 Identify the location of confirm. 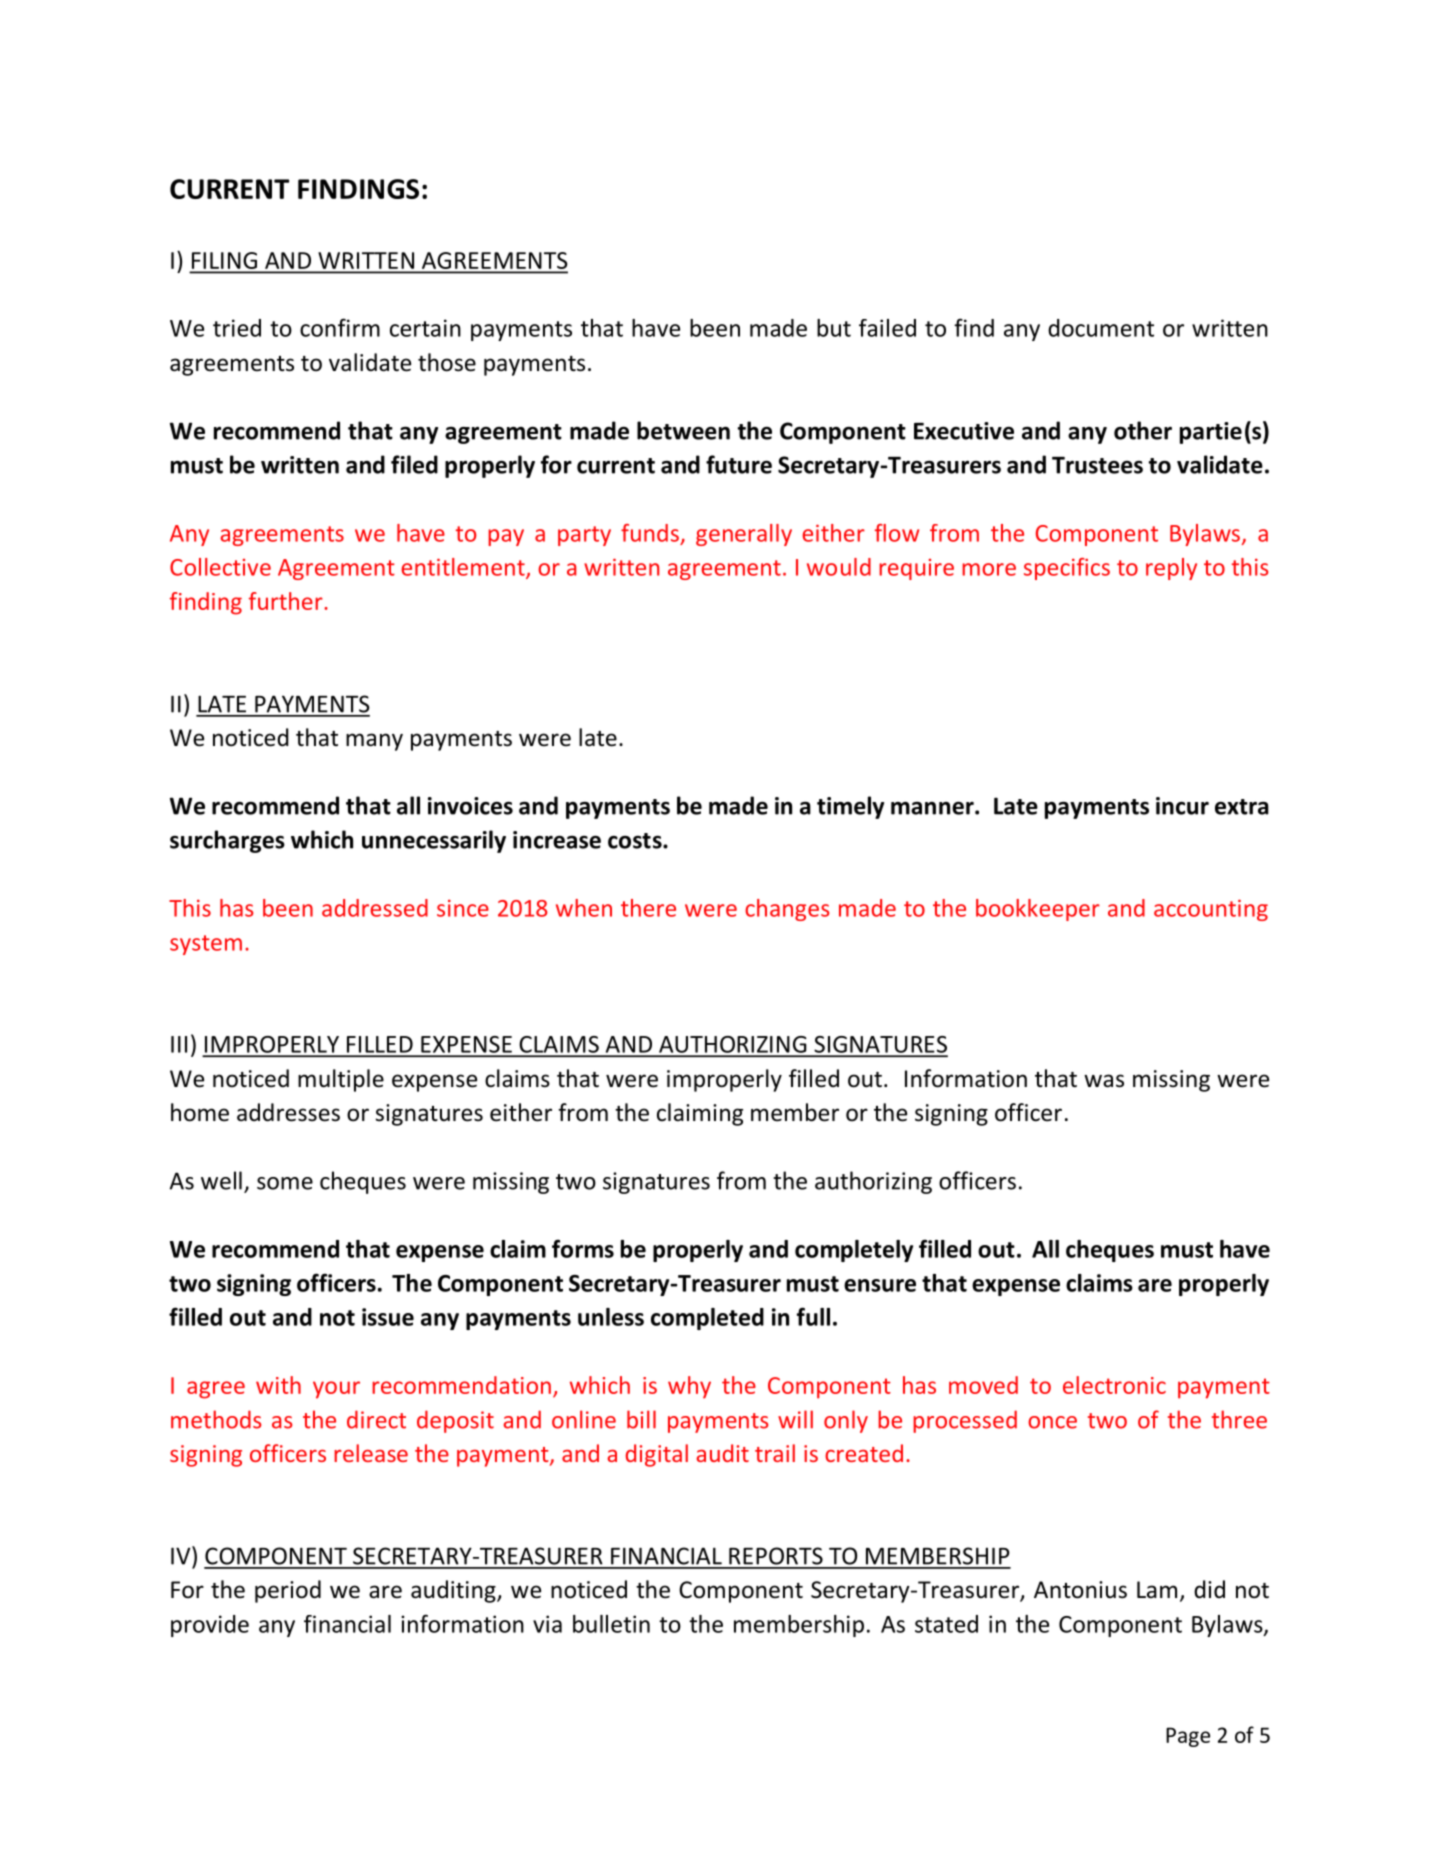
(340, 327).
